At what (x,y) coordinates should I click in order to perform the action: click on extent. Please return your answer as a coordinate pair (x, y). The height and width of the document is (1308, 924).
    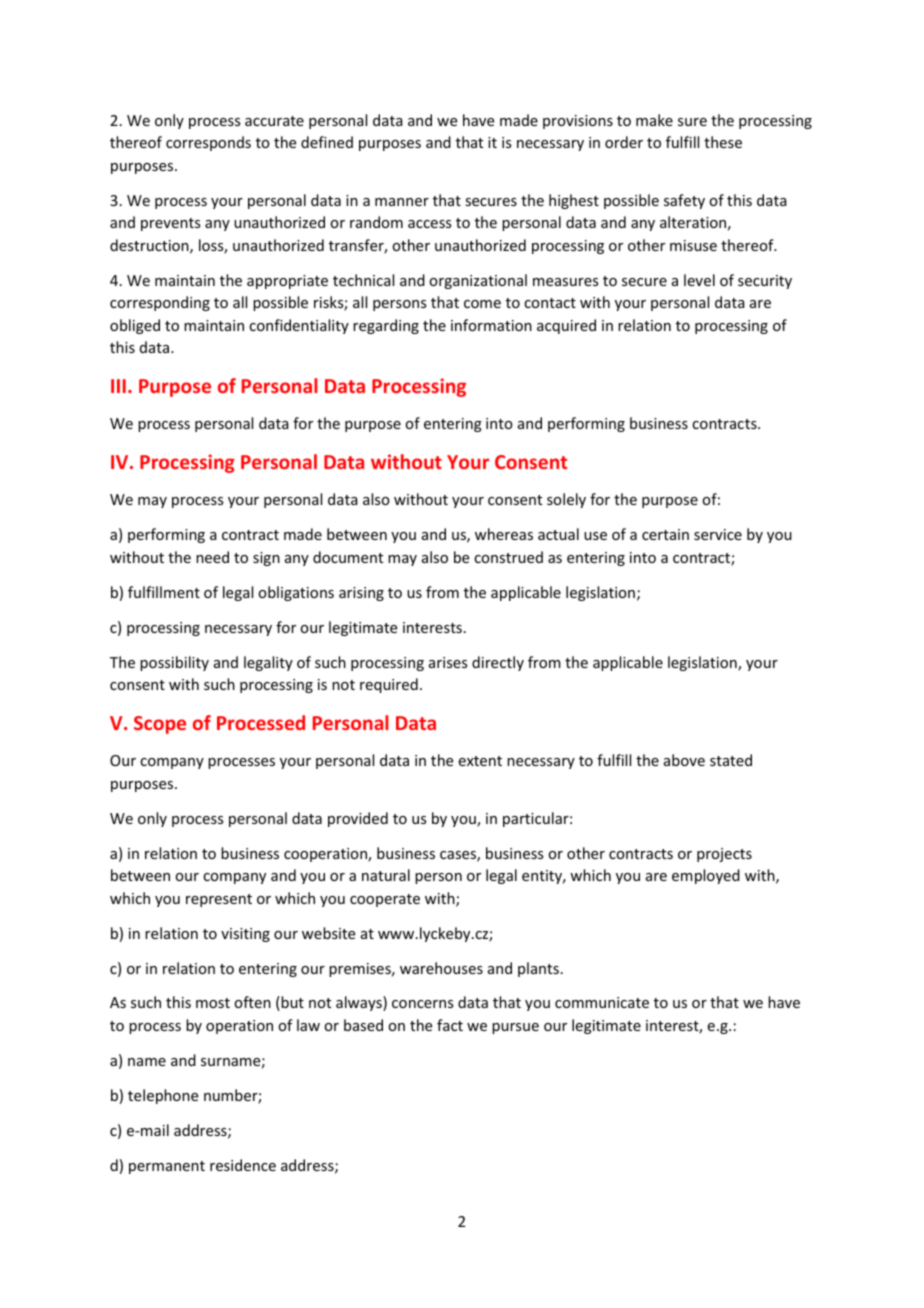
    Looking at the image, I should click on (480, 761).
